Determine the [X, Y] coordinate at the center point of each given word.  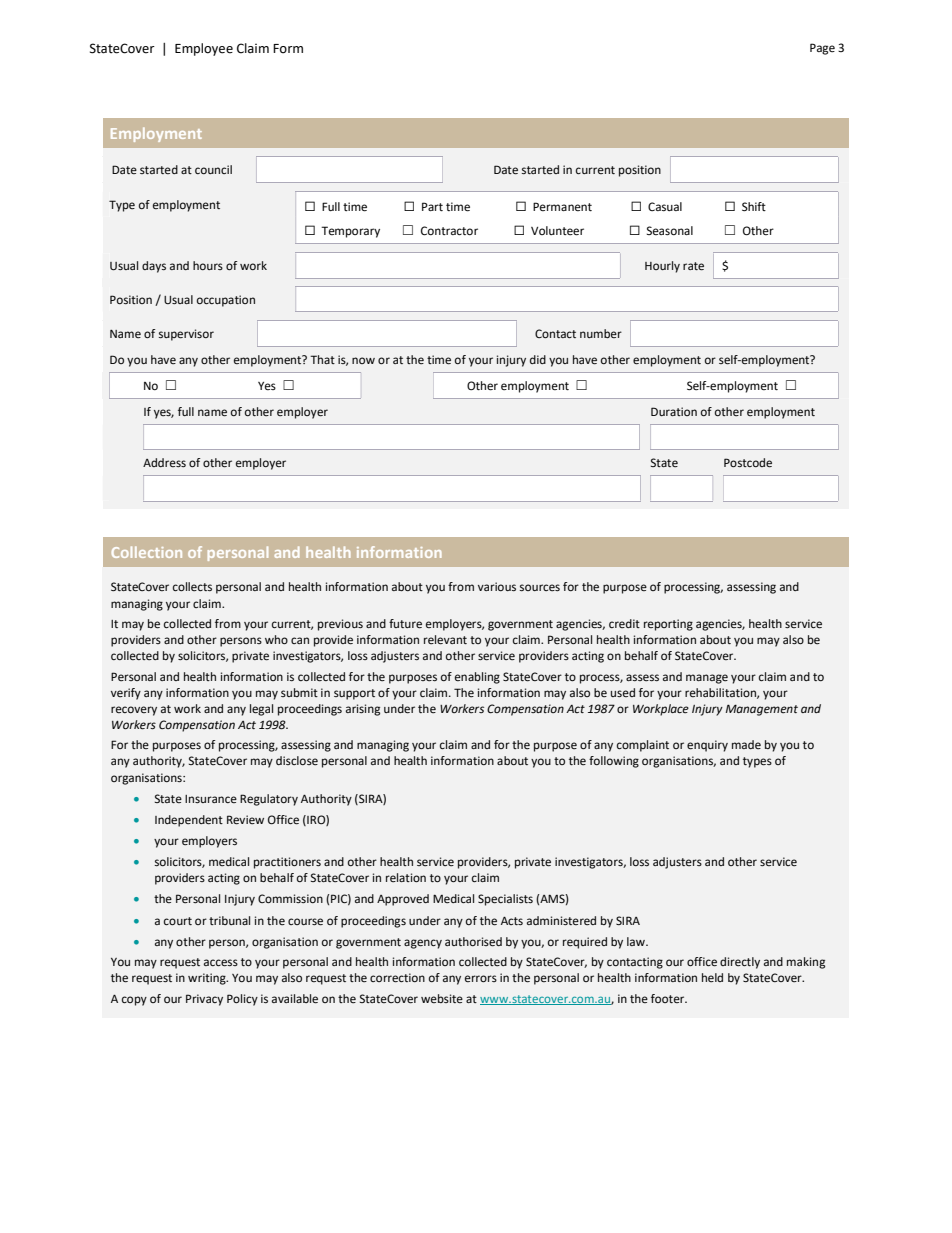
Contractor [449, 231]
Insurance [211, 799]
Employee [204, 49]
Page [822, 49]
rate [693, 266]
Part [432, 206]
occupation [226, 301]
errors [481, 978]
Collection [147, 552]
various [497, 586]
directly [740, 963]
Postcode [748, 463]
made [746, 745]
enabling [477, 678]
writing [208, 979]
